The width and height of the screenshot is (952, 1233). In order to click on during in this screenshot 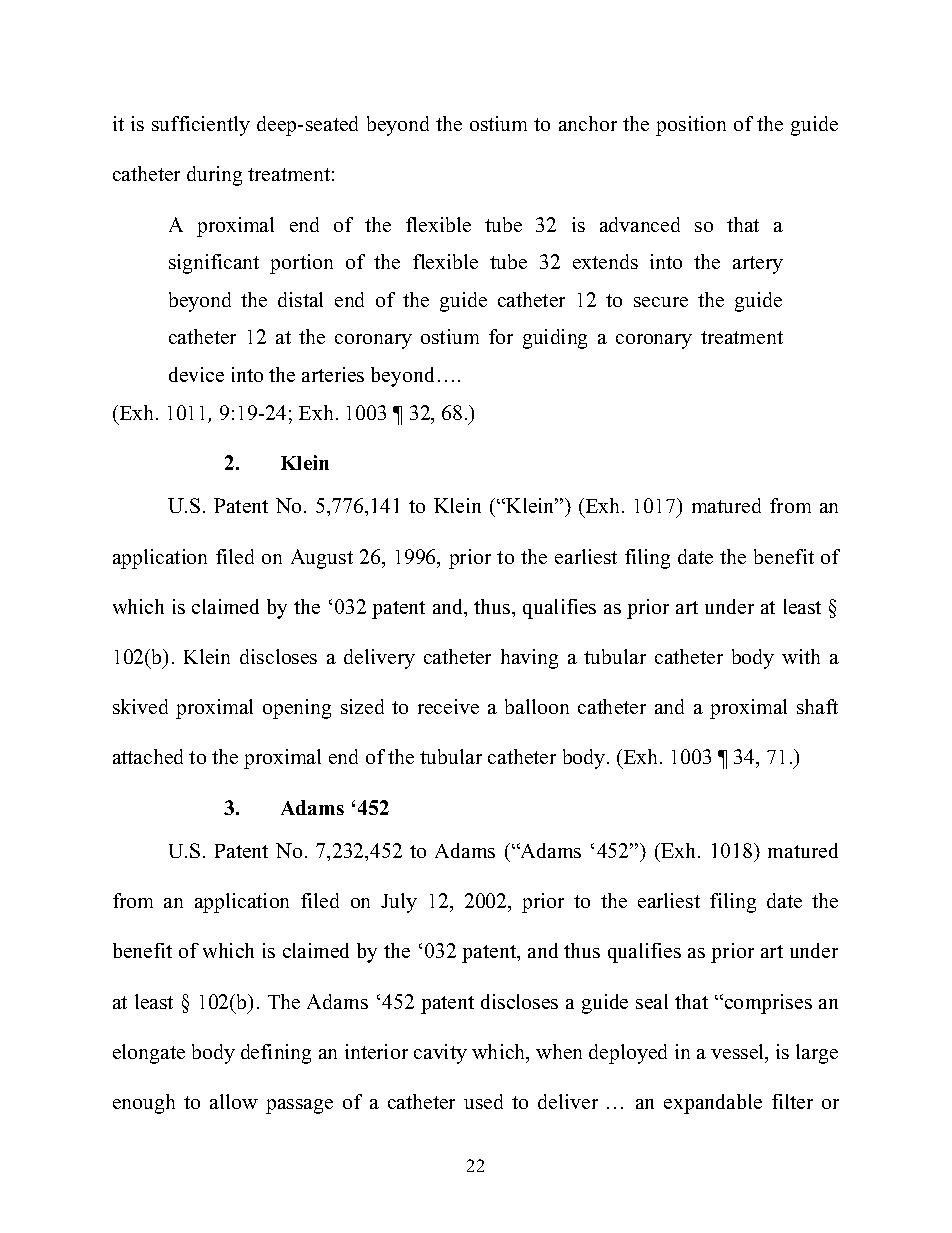, I will do `click(214, 176)`.
